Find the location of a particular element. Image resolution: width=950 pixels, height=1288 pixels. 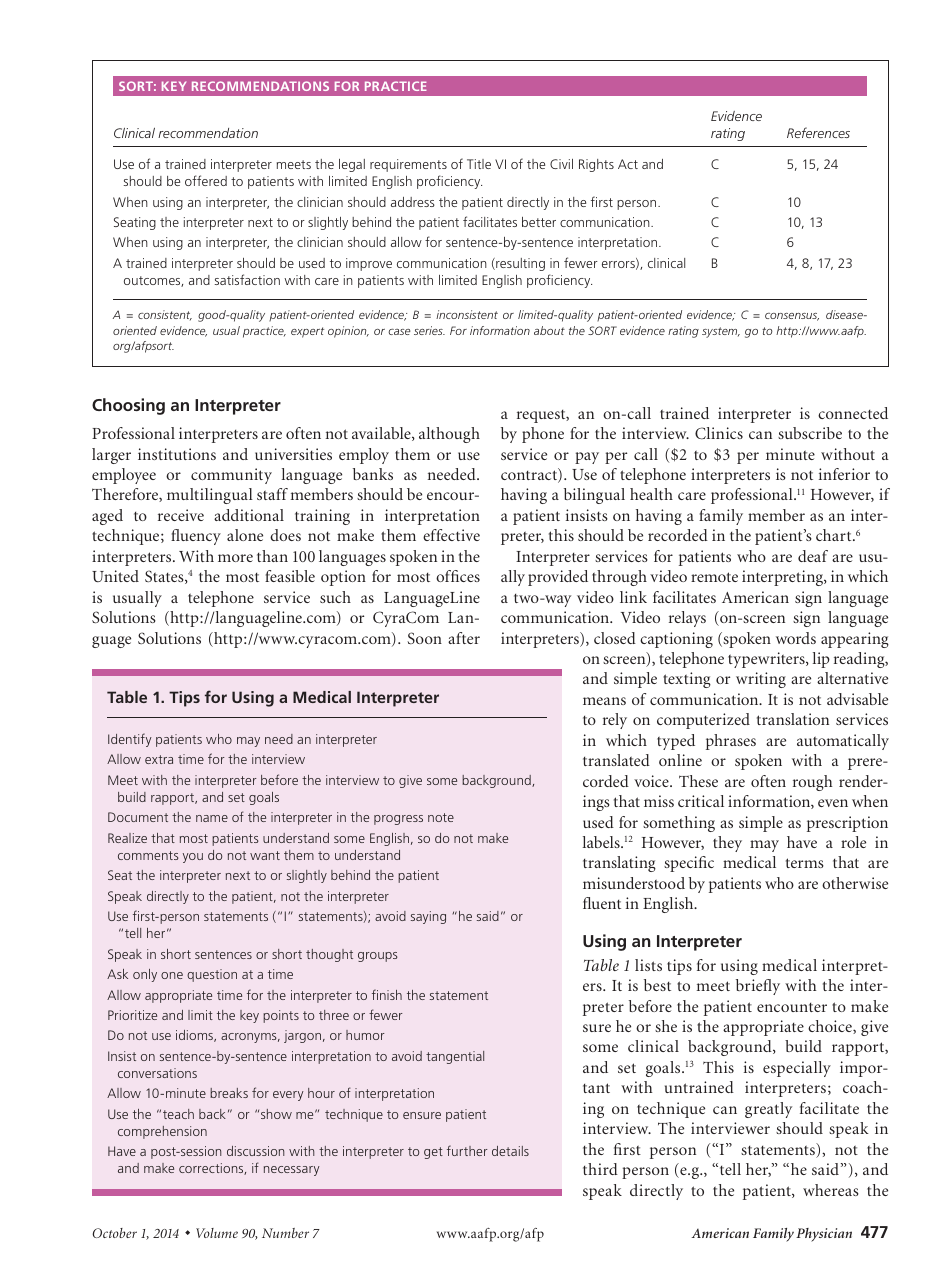

offered is located at coordinates (206, 180).
